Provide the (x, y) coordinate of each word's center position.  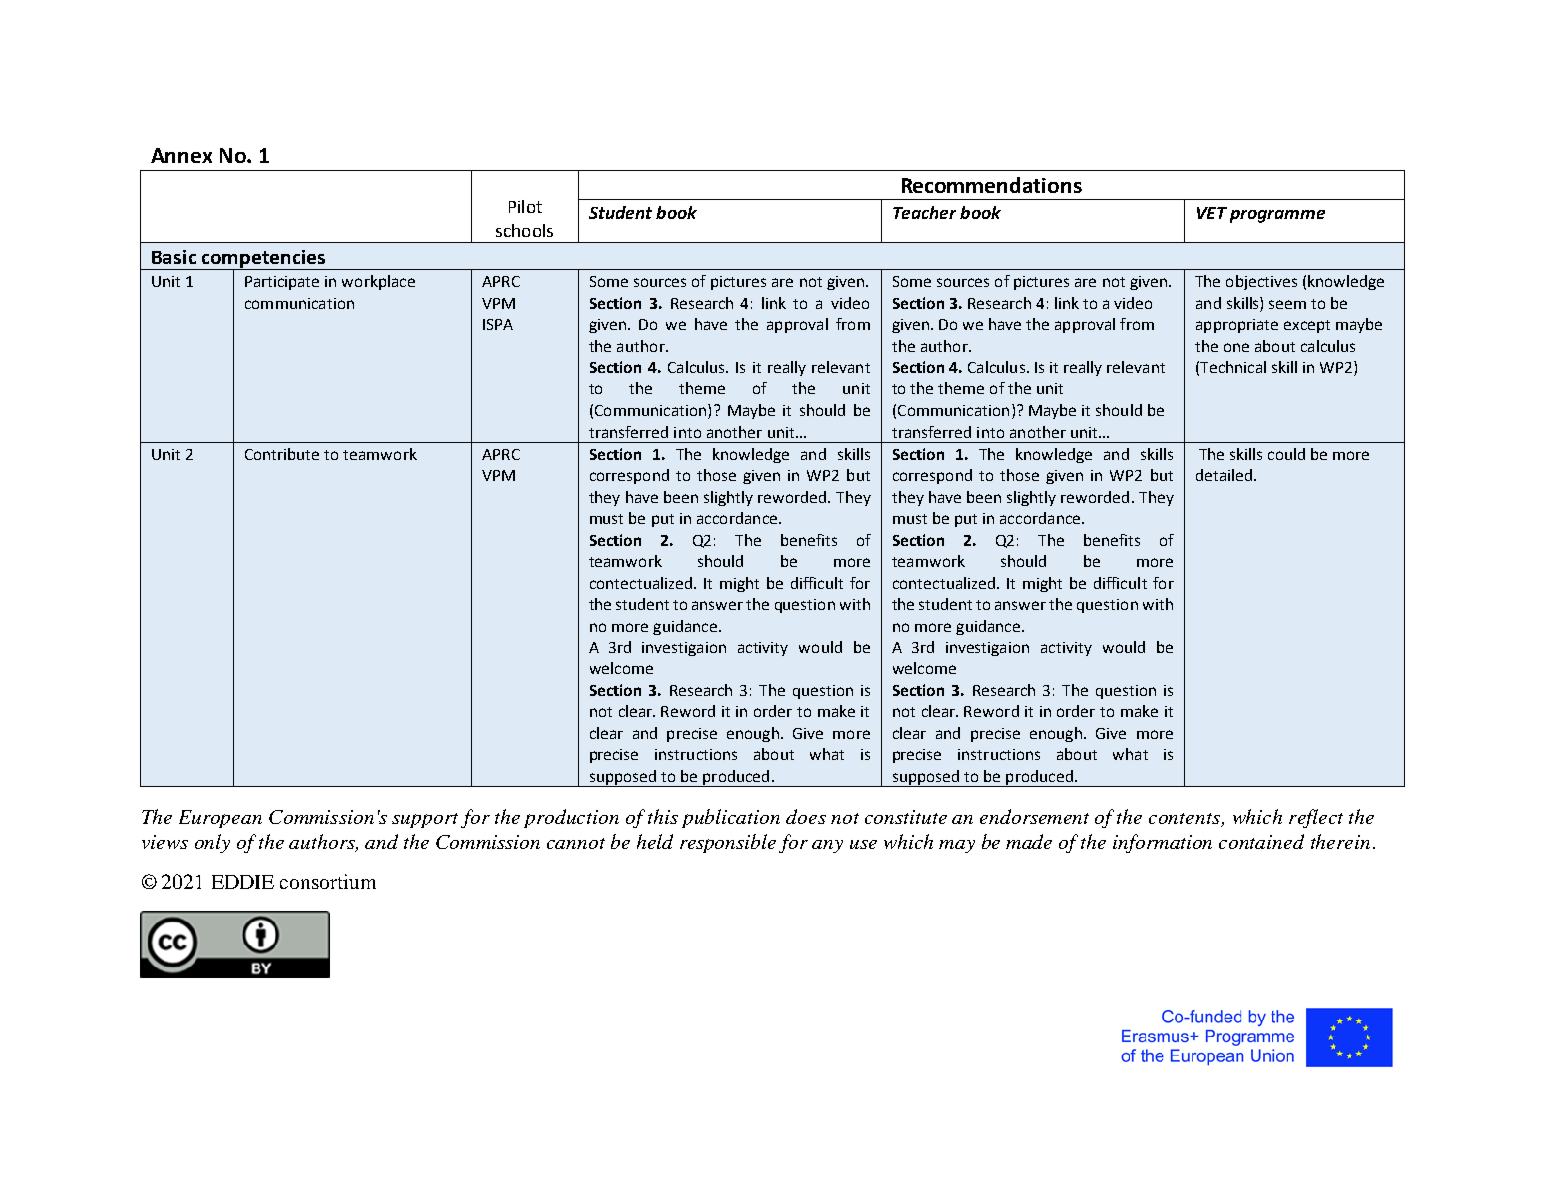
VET (1212, 213)
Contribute (282, 454)
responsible (728, 843)
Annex (181, 155)
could (1286, 454)
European (220, 819)
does (806, 816)
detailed (1224, 475)
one (1236, 347)
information (1162, 843)
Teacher (924, 212)
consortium (328, 881)
